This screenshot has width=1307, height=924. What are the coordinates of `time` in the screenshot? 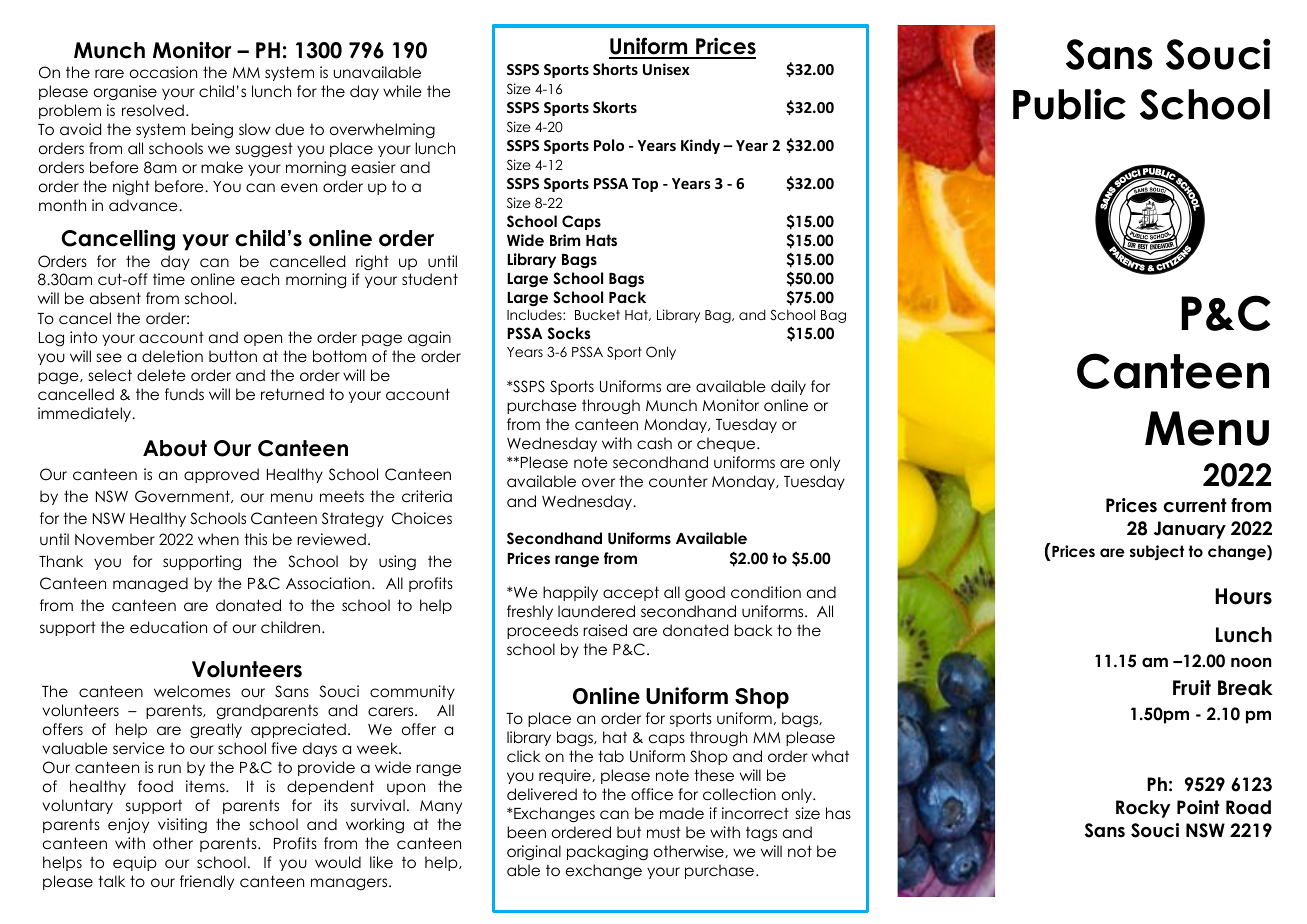 It's located at (169, 279).
